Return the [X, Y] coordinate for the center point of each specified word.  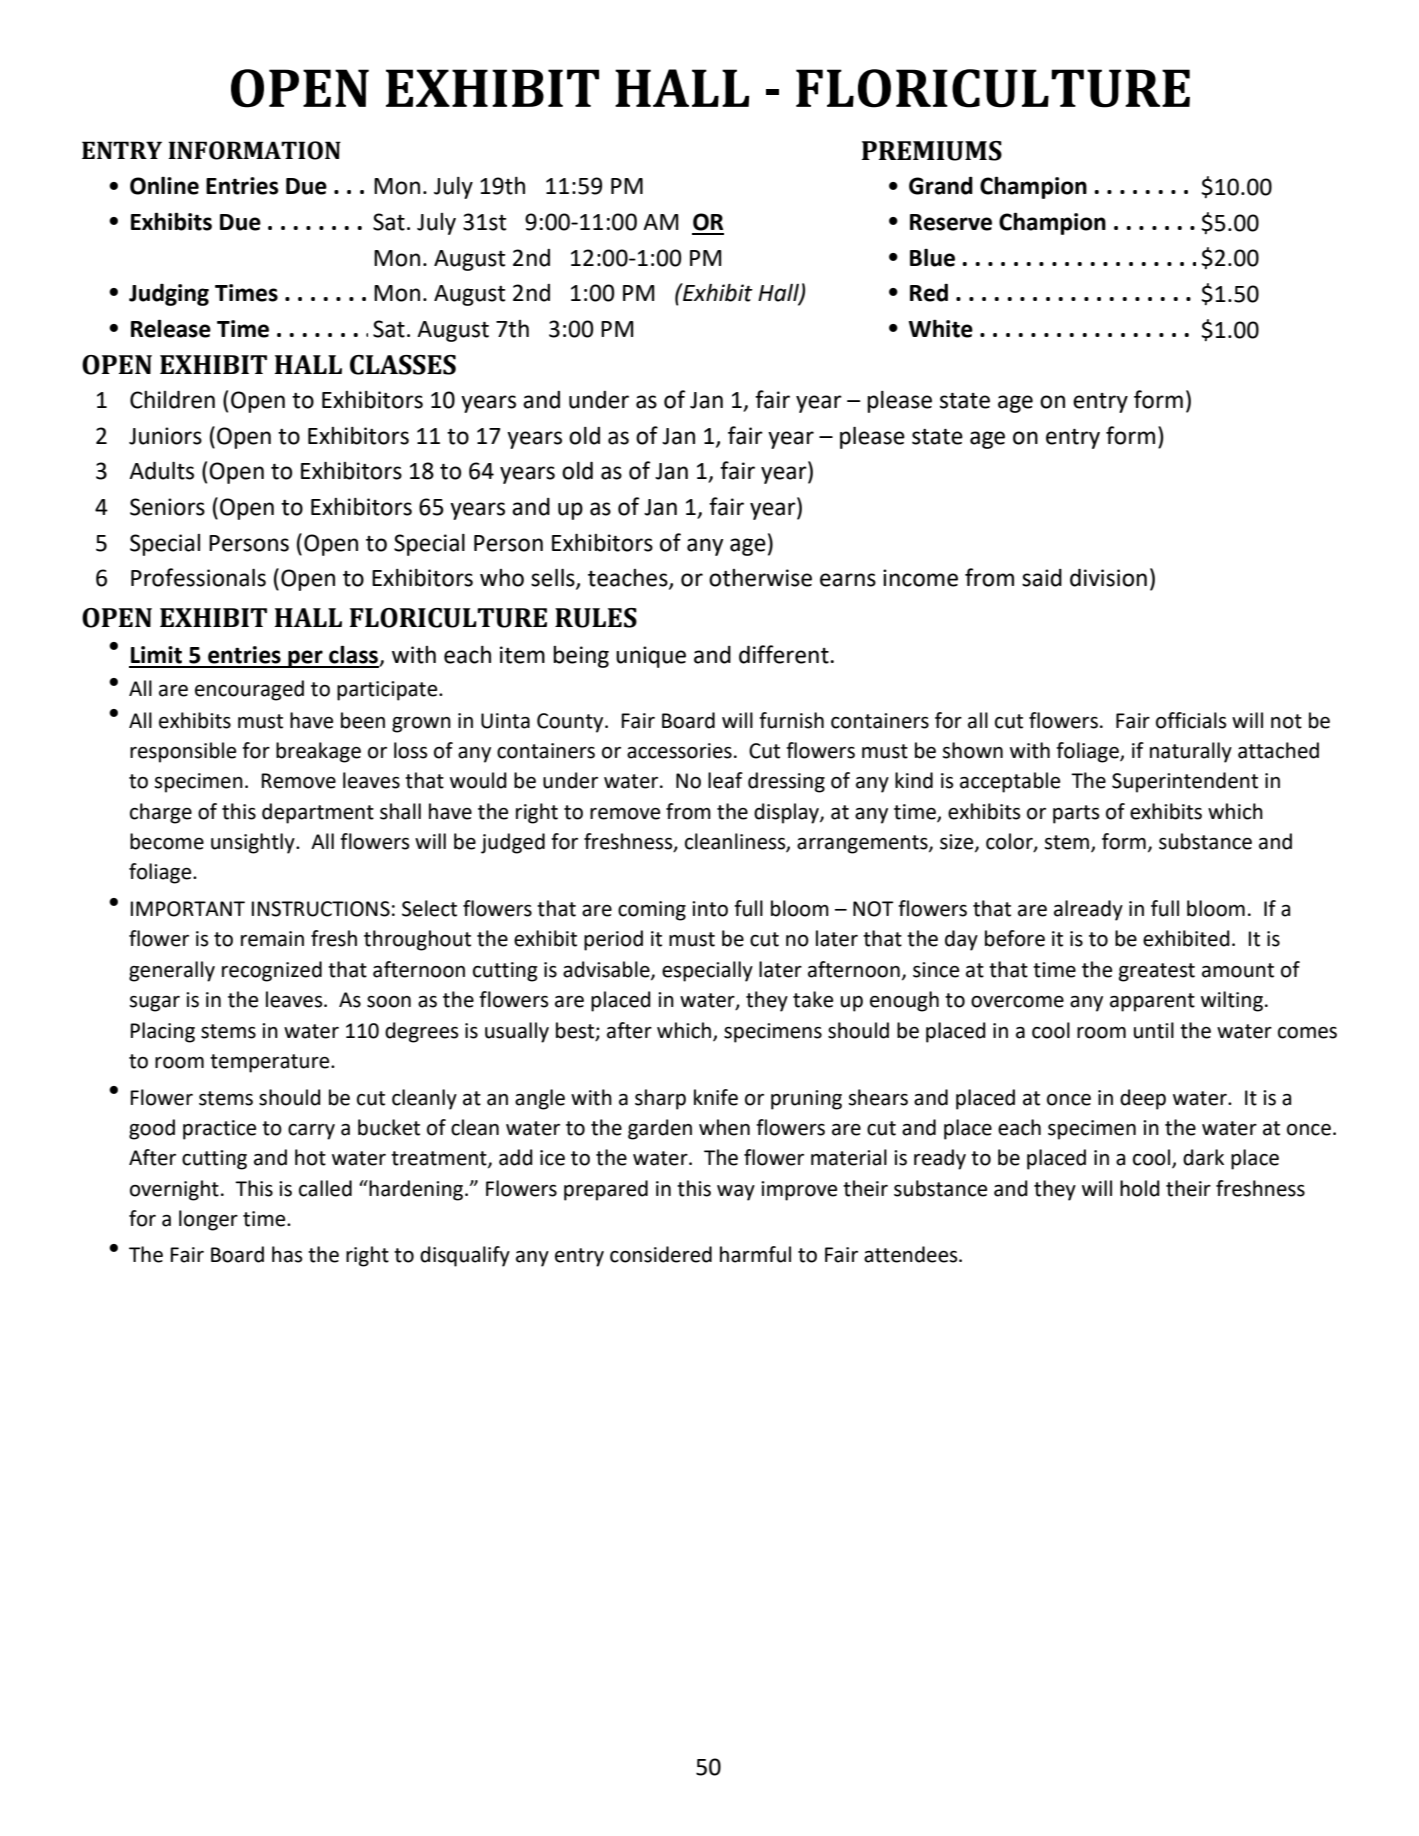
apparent [1152, 1002]
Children [172, 400]
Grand [941, 185]
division [1108, 578]
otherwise [760, 578]
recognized [272, 971]
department [318, 813]
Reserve [951, 222]
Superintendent [1185, 782]
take [813, 999]
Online [164, 186]
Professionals [198, 577]
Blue [932, 258]
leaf [725, 780]
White [941, 328]
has [287, 1254]
